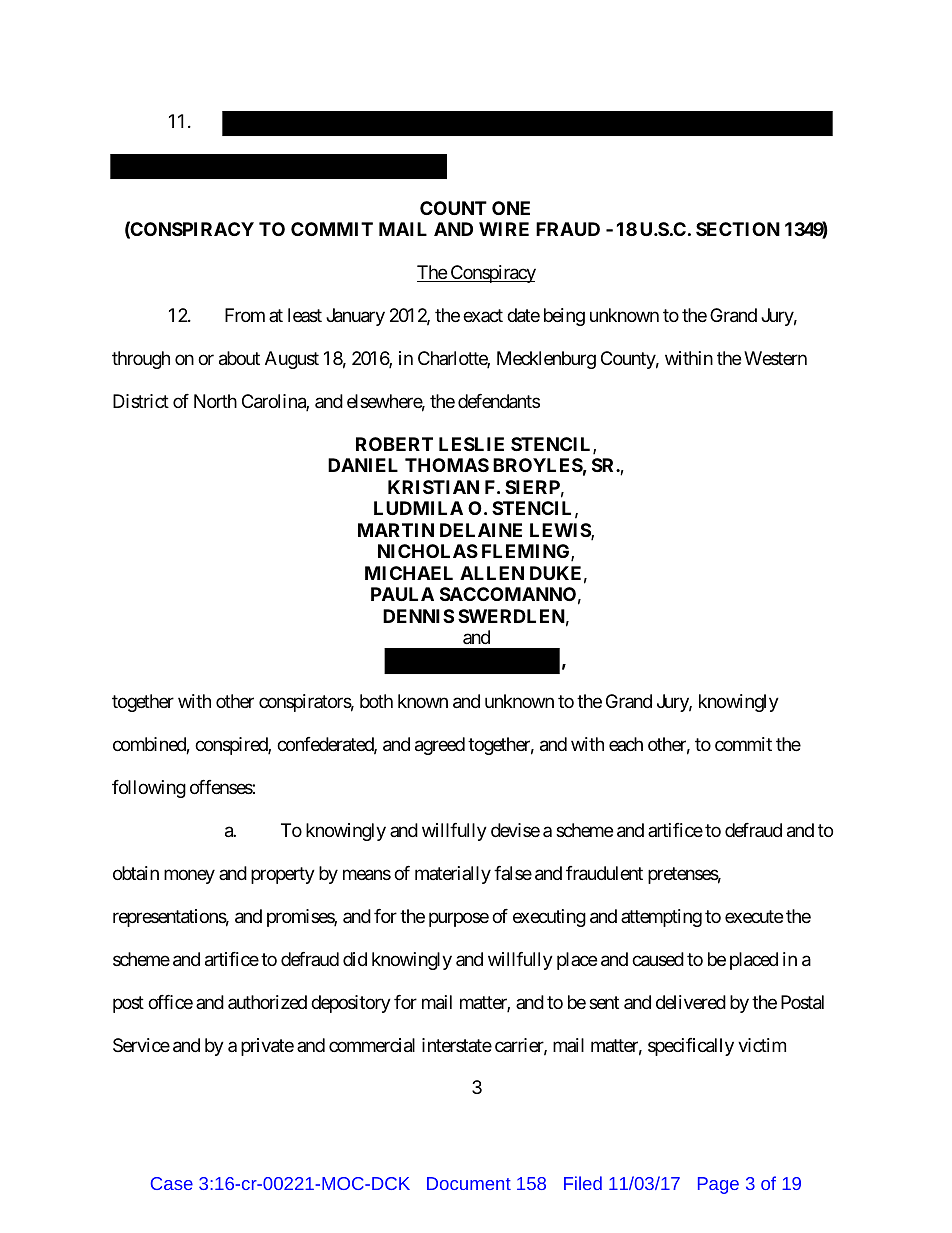  What do you see at coordinates (428, 551) in the page?
I see `NICHOLAS` at bounding box center [428, 551].
